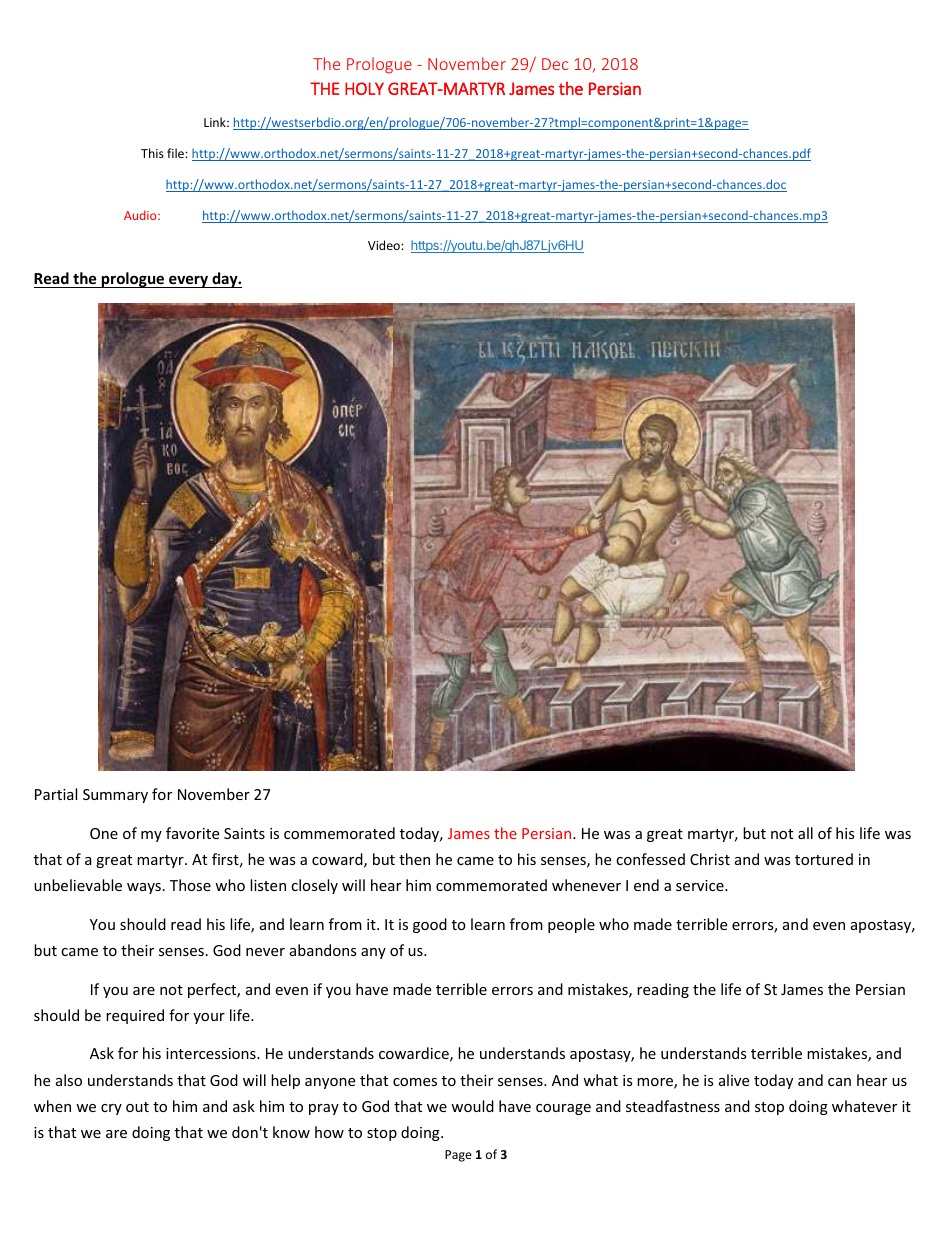 This screenshot has width=952, height=1233. What do you see at coordinates (385, 245) in the screenshot?
I see `Video` at bounding box center [385, 245].
